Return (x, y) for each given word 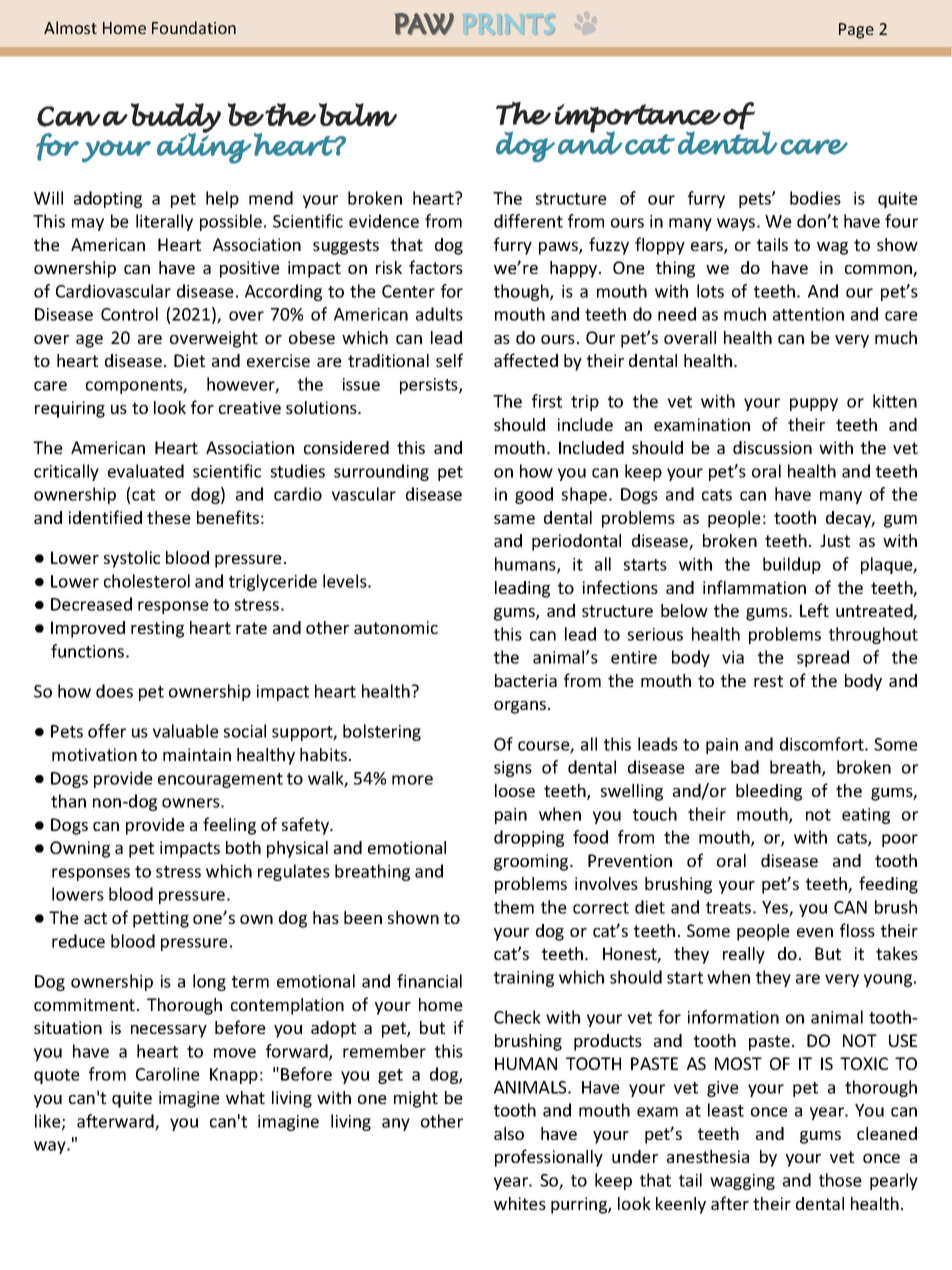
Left (814, 610)
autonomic (396, 627)
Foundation (194, 27)
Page (856, 31)
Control (129, 314)
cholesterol (147, 581)
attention (808, 314)
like (49, 1122)
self (449, 360)
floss (857, 930)
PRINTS (510, 25)
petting (161, 919)
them (514, 907)
